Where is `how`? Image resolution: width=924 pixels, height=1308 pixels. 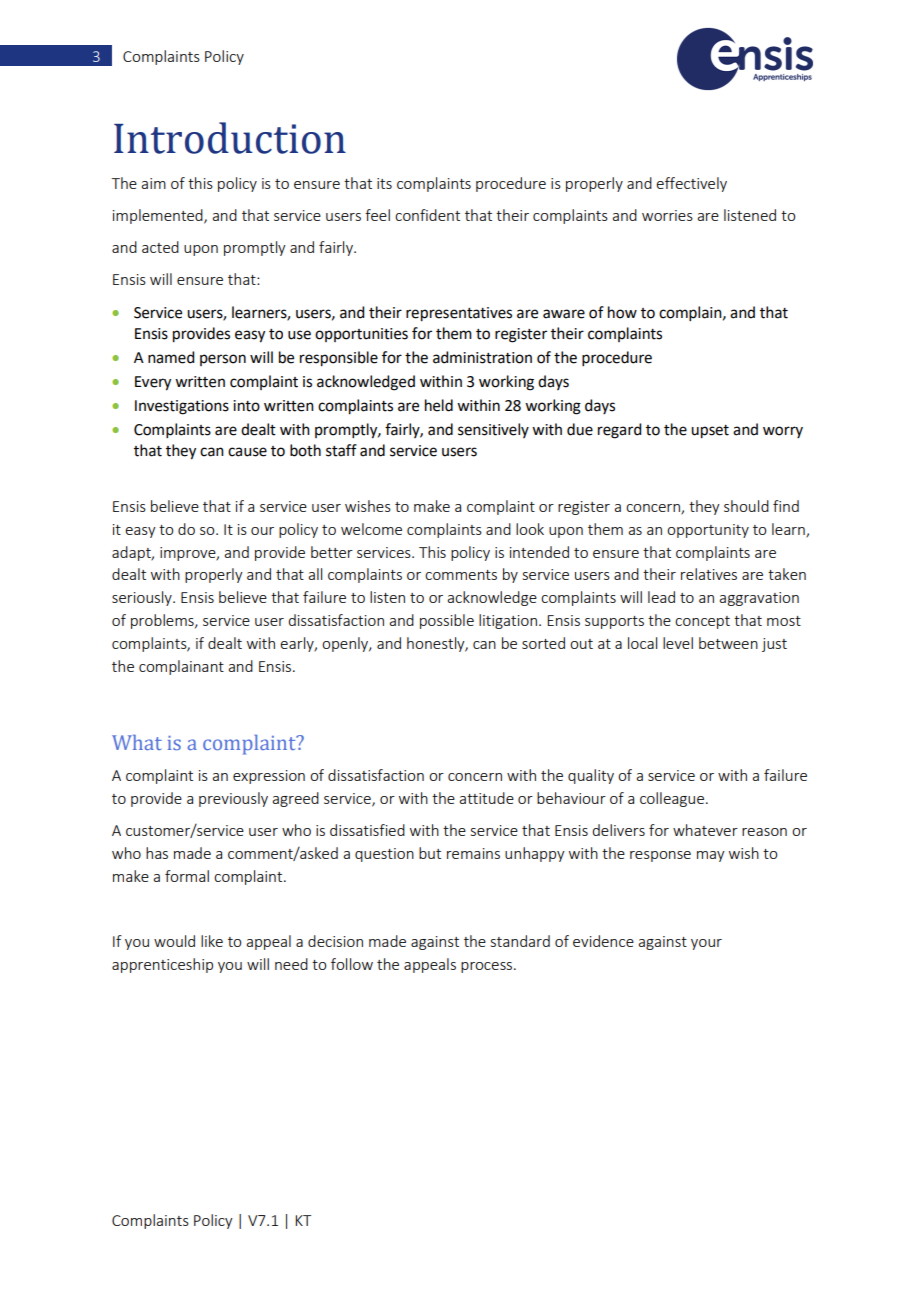 how is located at coordinates (622, 312).
